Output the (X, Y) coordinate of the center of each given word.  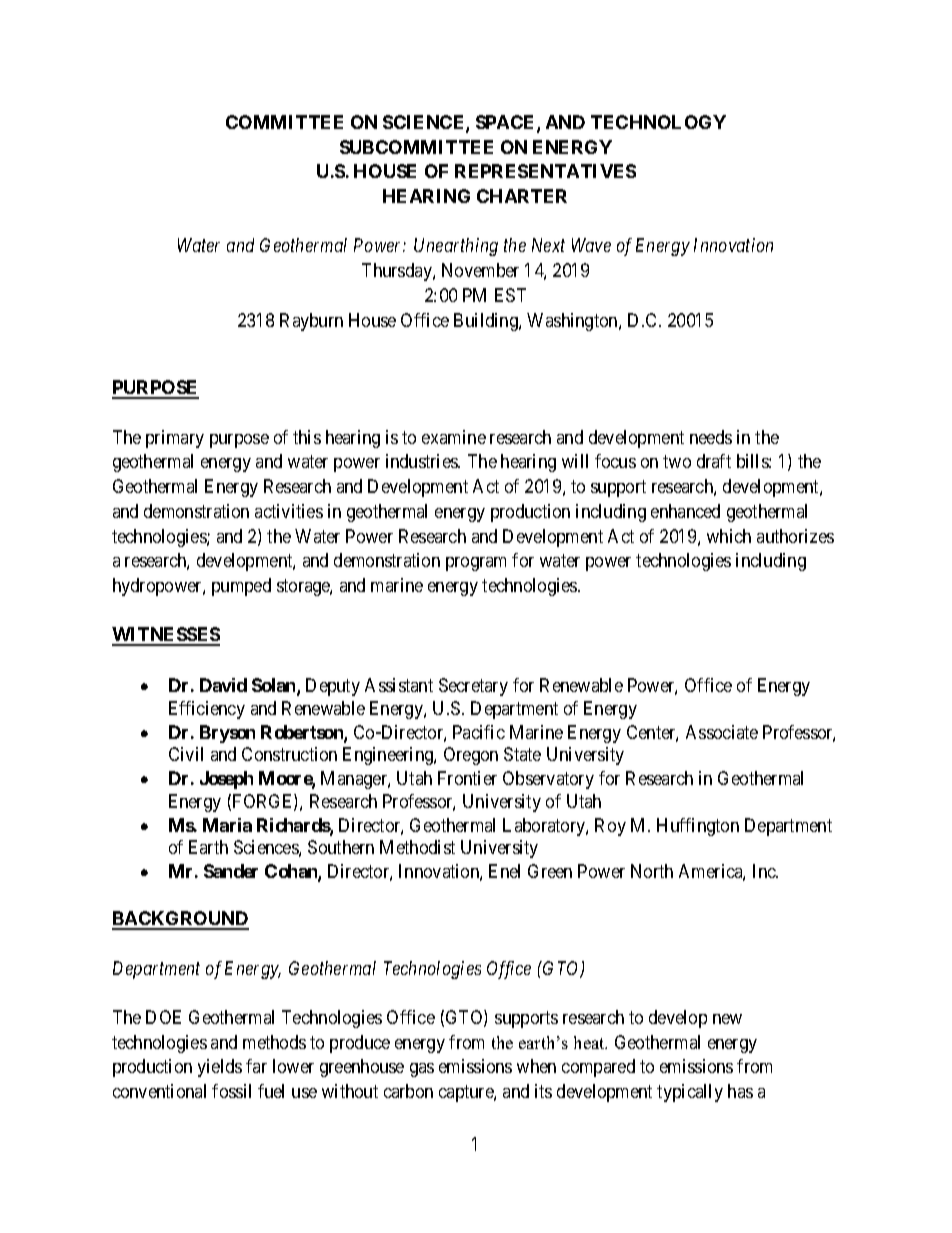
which (729, 536)
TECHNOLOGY (658, 122)
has (740, 1091)
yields (220, 1068)
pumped (241, 587)
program (476, 564)
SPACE (507, 123)
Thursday (398, 272)
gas (422, 1070)
